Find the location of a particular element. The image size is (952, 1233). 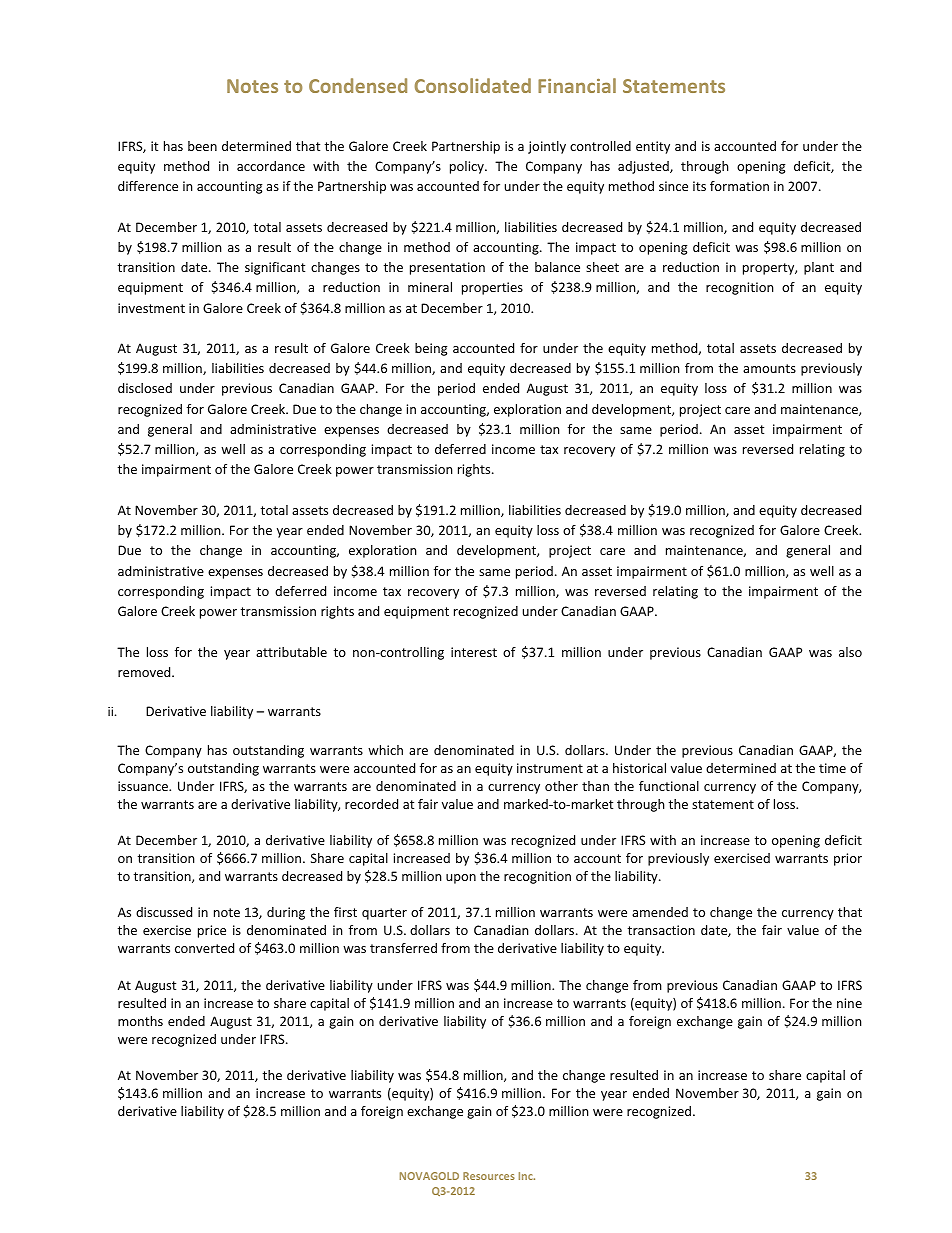

instrument is located at coordinates (550, 768).
